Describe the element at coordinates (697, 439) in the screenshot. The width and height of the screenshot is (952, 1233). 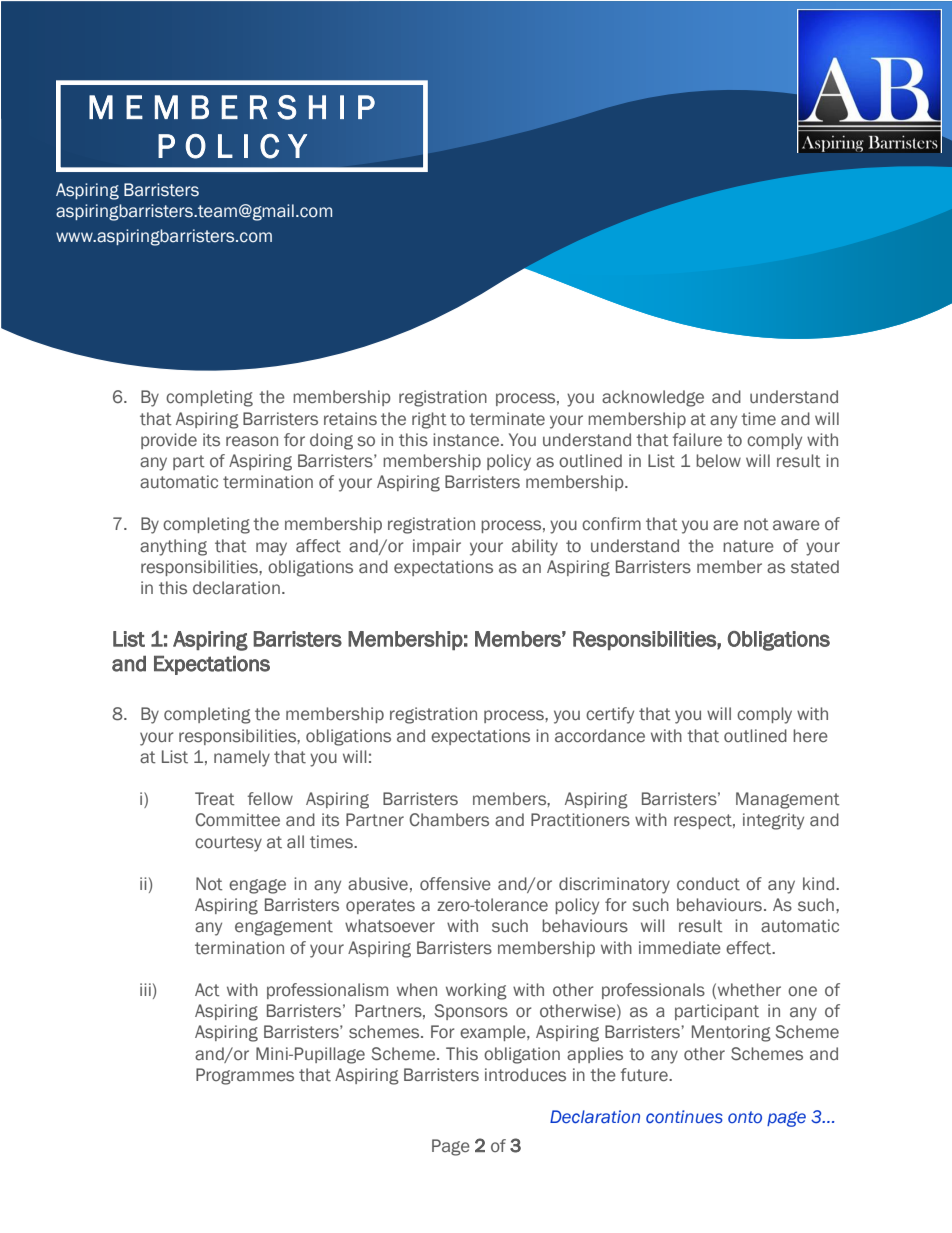
I see `failure` at that location.
